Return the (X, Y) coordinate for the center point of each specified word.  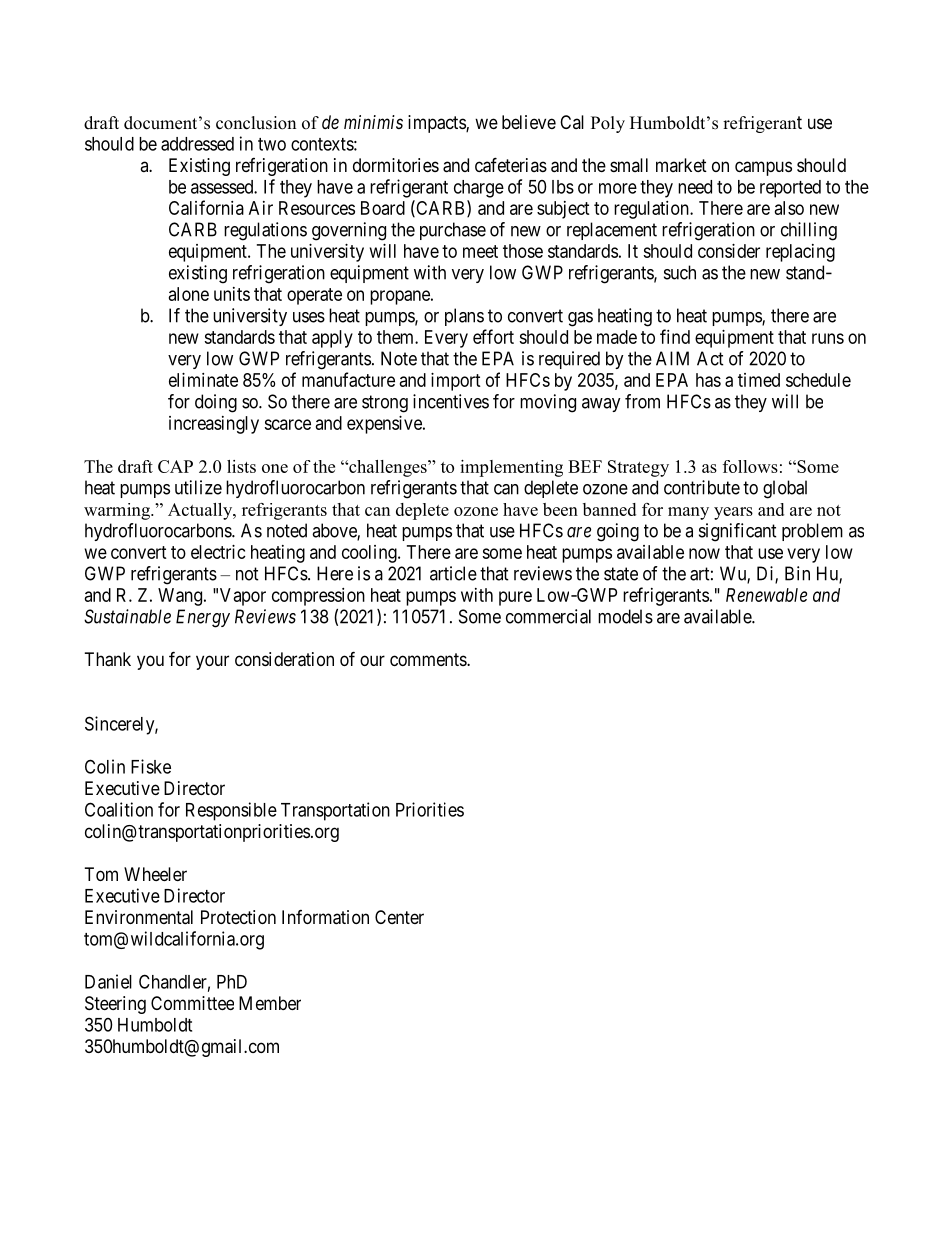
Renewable (766, 595)
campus (763, 168)
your (212, 662)
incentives (451, 401)
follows (750, 466)
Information (325, 917)
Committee (192, 1003)
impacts (437, 124)
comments (429, 659)
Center (399, 917)
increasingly (214, 425)
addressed (197, 144)
